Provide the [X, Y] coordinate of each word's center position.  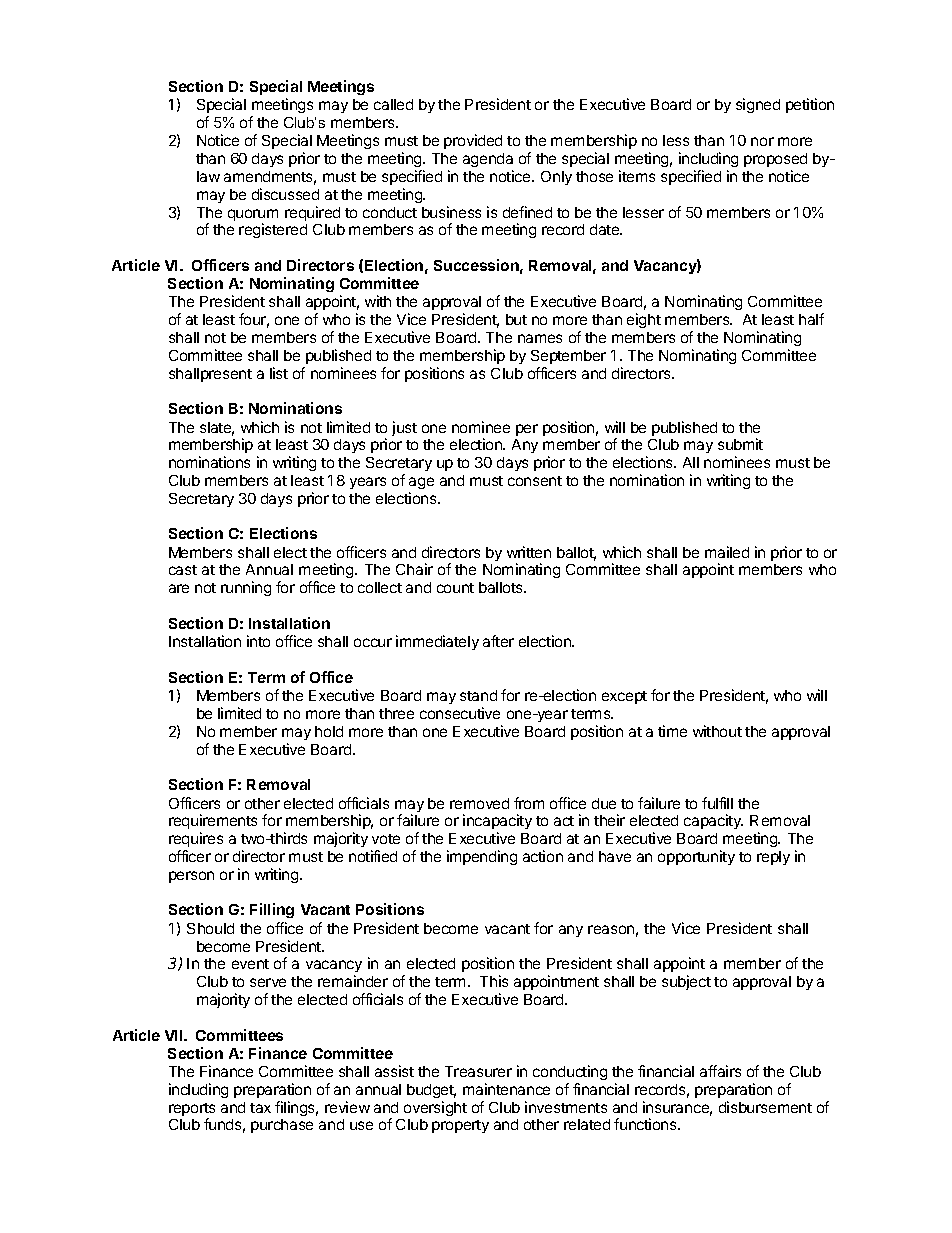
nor [762, 141]
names [540, 338]
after [498, 641]
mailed [727, 552]
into [258, 641]
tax [260, 1108]
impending [482, 857]
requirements [213, 821]
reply [773, 858]
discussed [285, 194]
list [279, 373]
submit [740, 444]
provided [473, 141]
